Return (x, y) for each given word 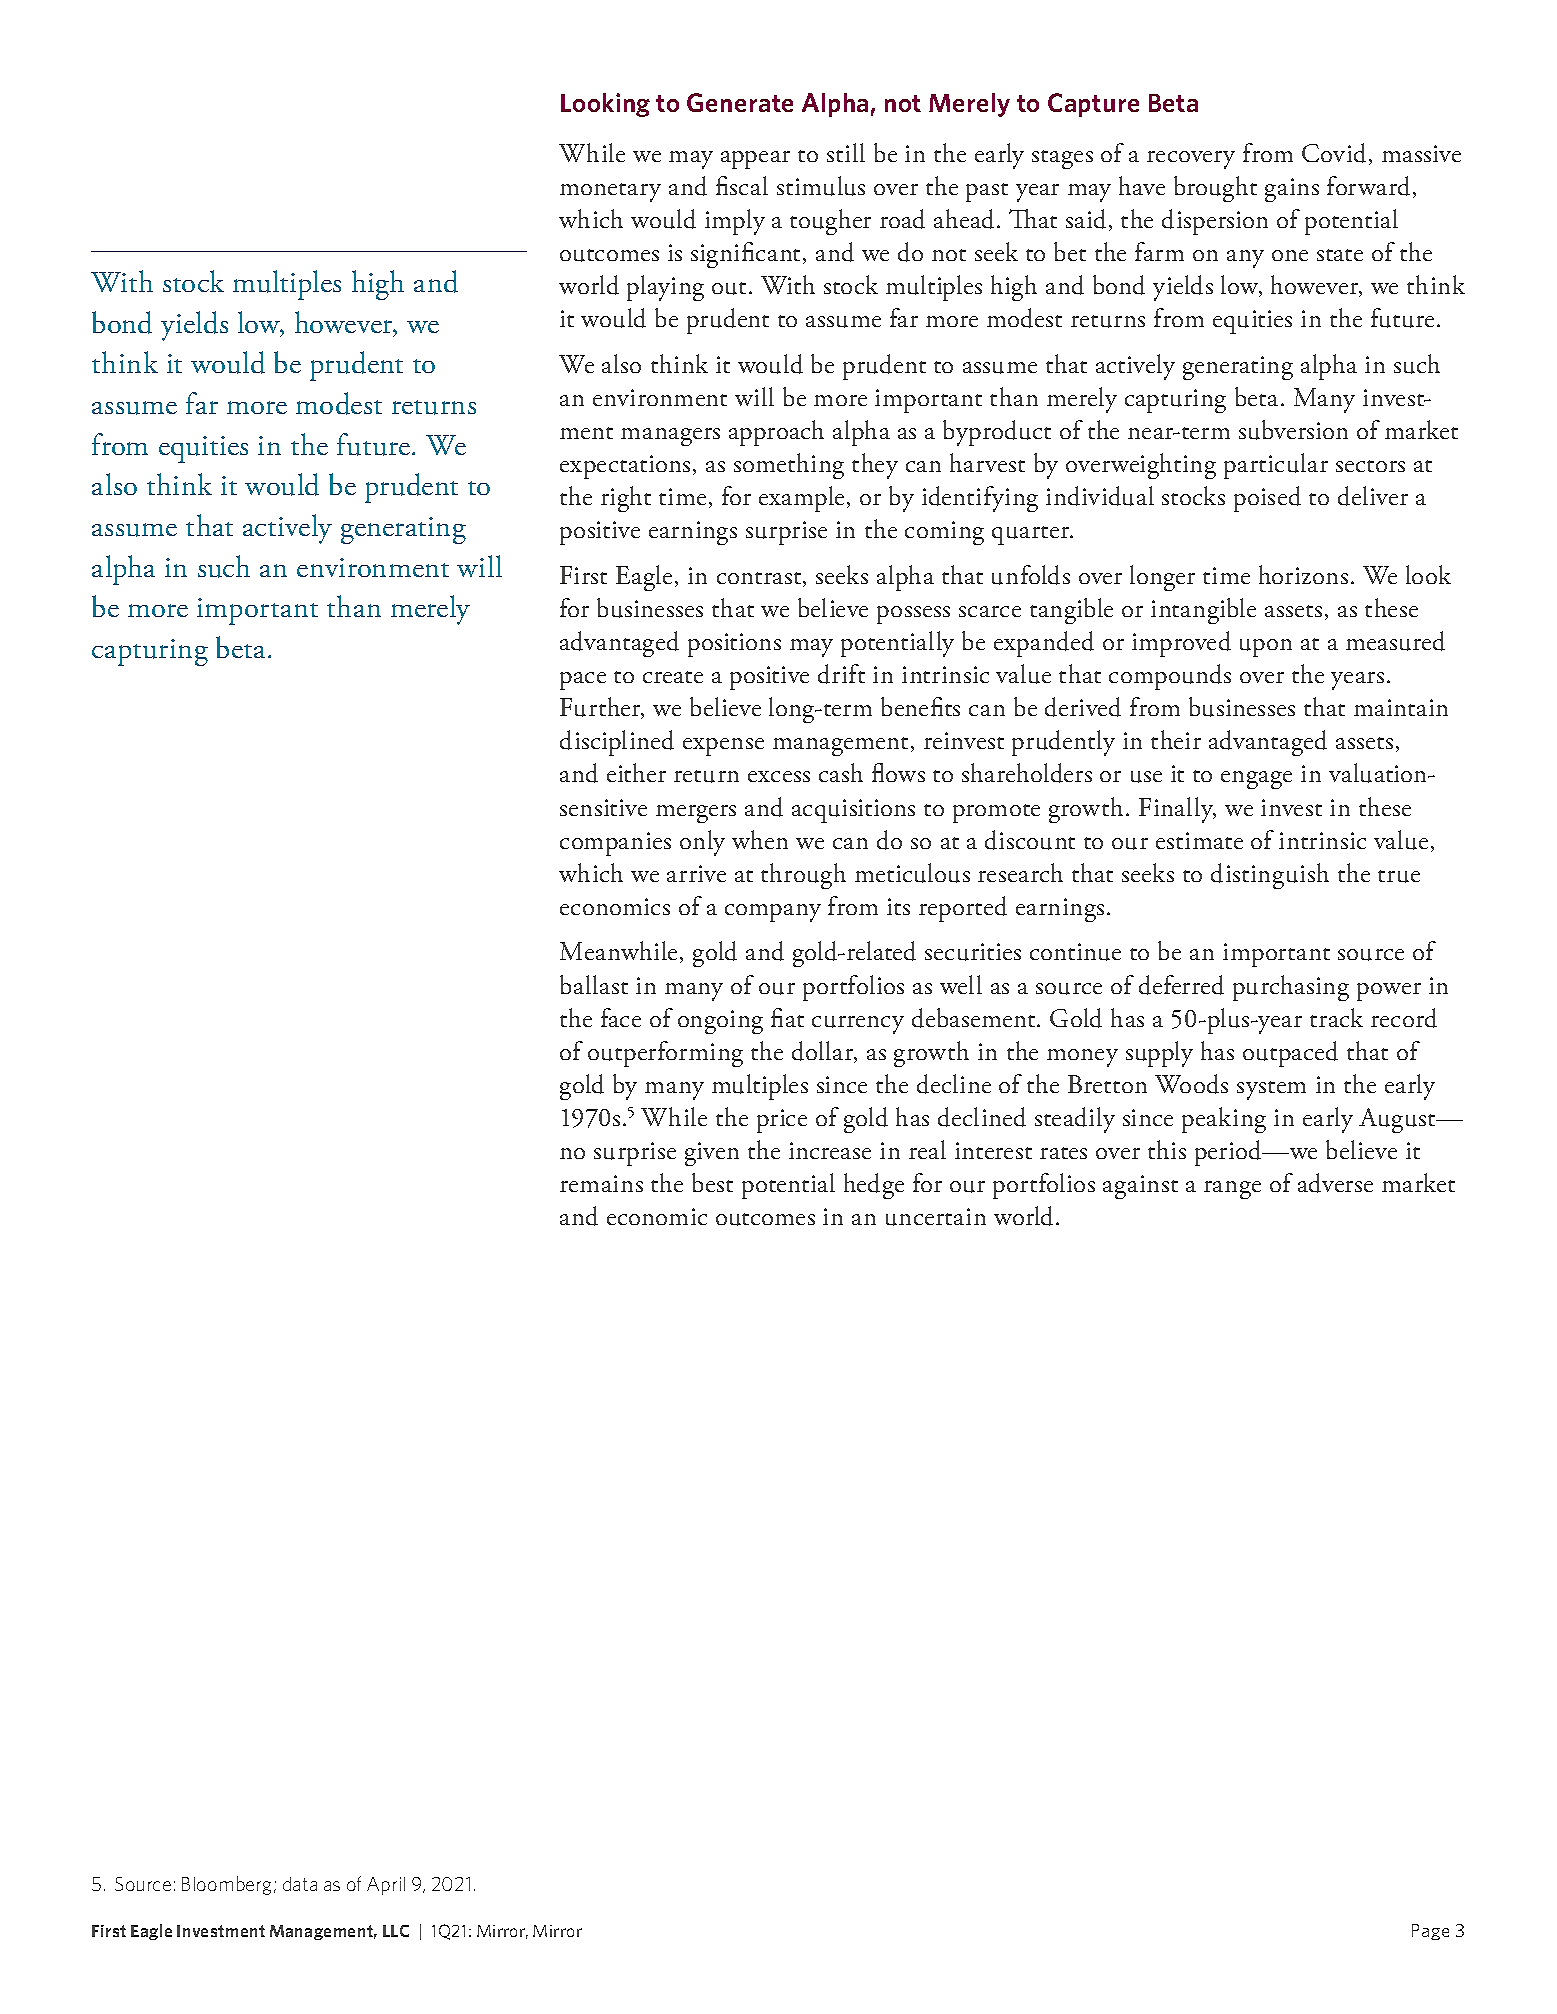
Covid (1334, 153)
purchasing (1291, 988)
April (386, 1886)
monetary (610, 192)
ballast (594, 984)
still (846, 152)
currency (858, 1025)
